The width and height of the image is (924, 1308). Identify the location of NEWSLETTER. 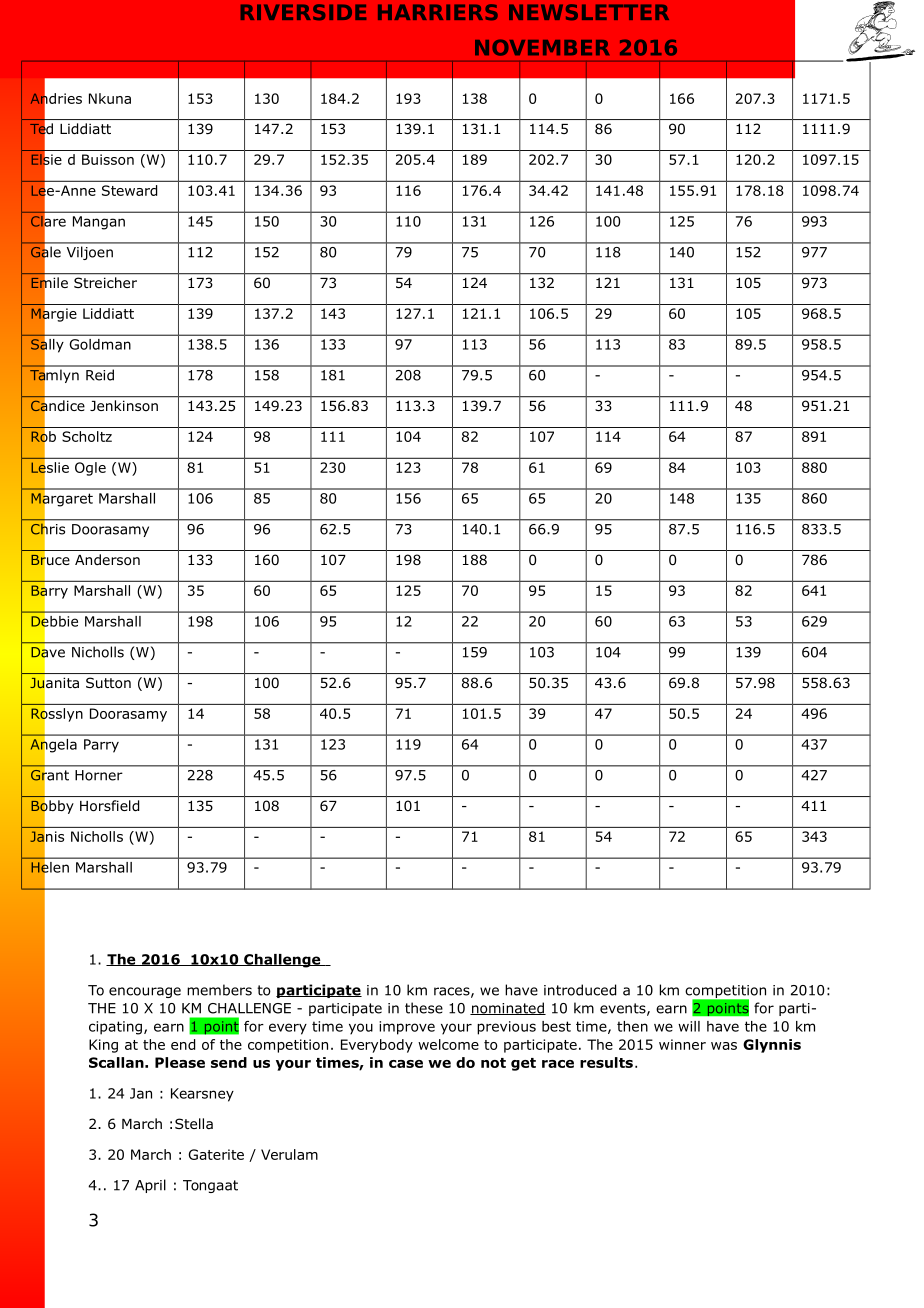
(589, 12).
